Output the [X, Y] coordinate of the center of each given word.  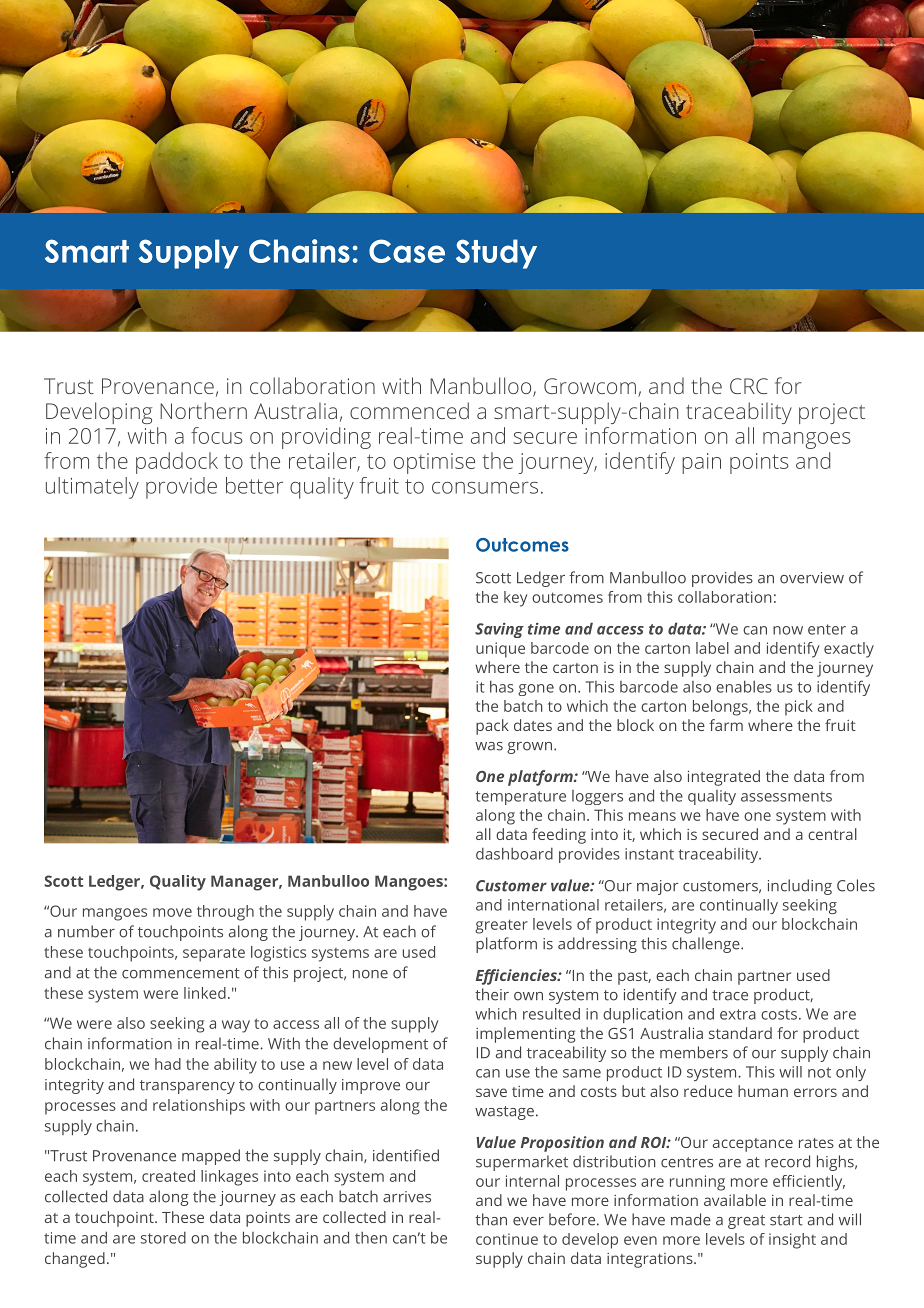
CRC [749, 386]
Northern [203, 410]
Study [496, 254]
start [786, 1220]
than [491, 1219]
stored [163, 1238]
